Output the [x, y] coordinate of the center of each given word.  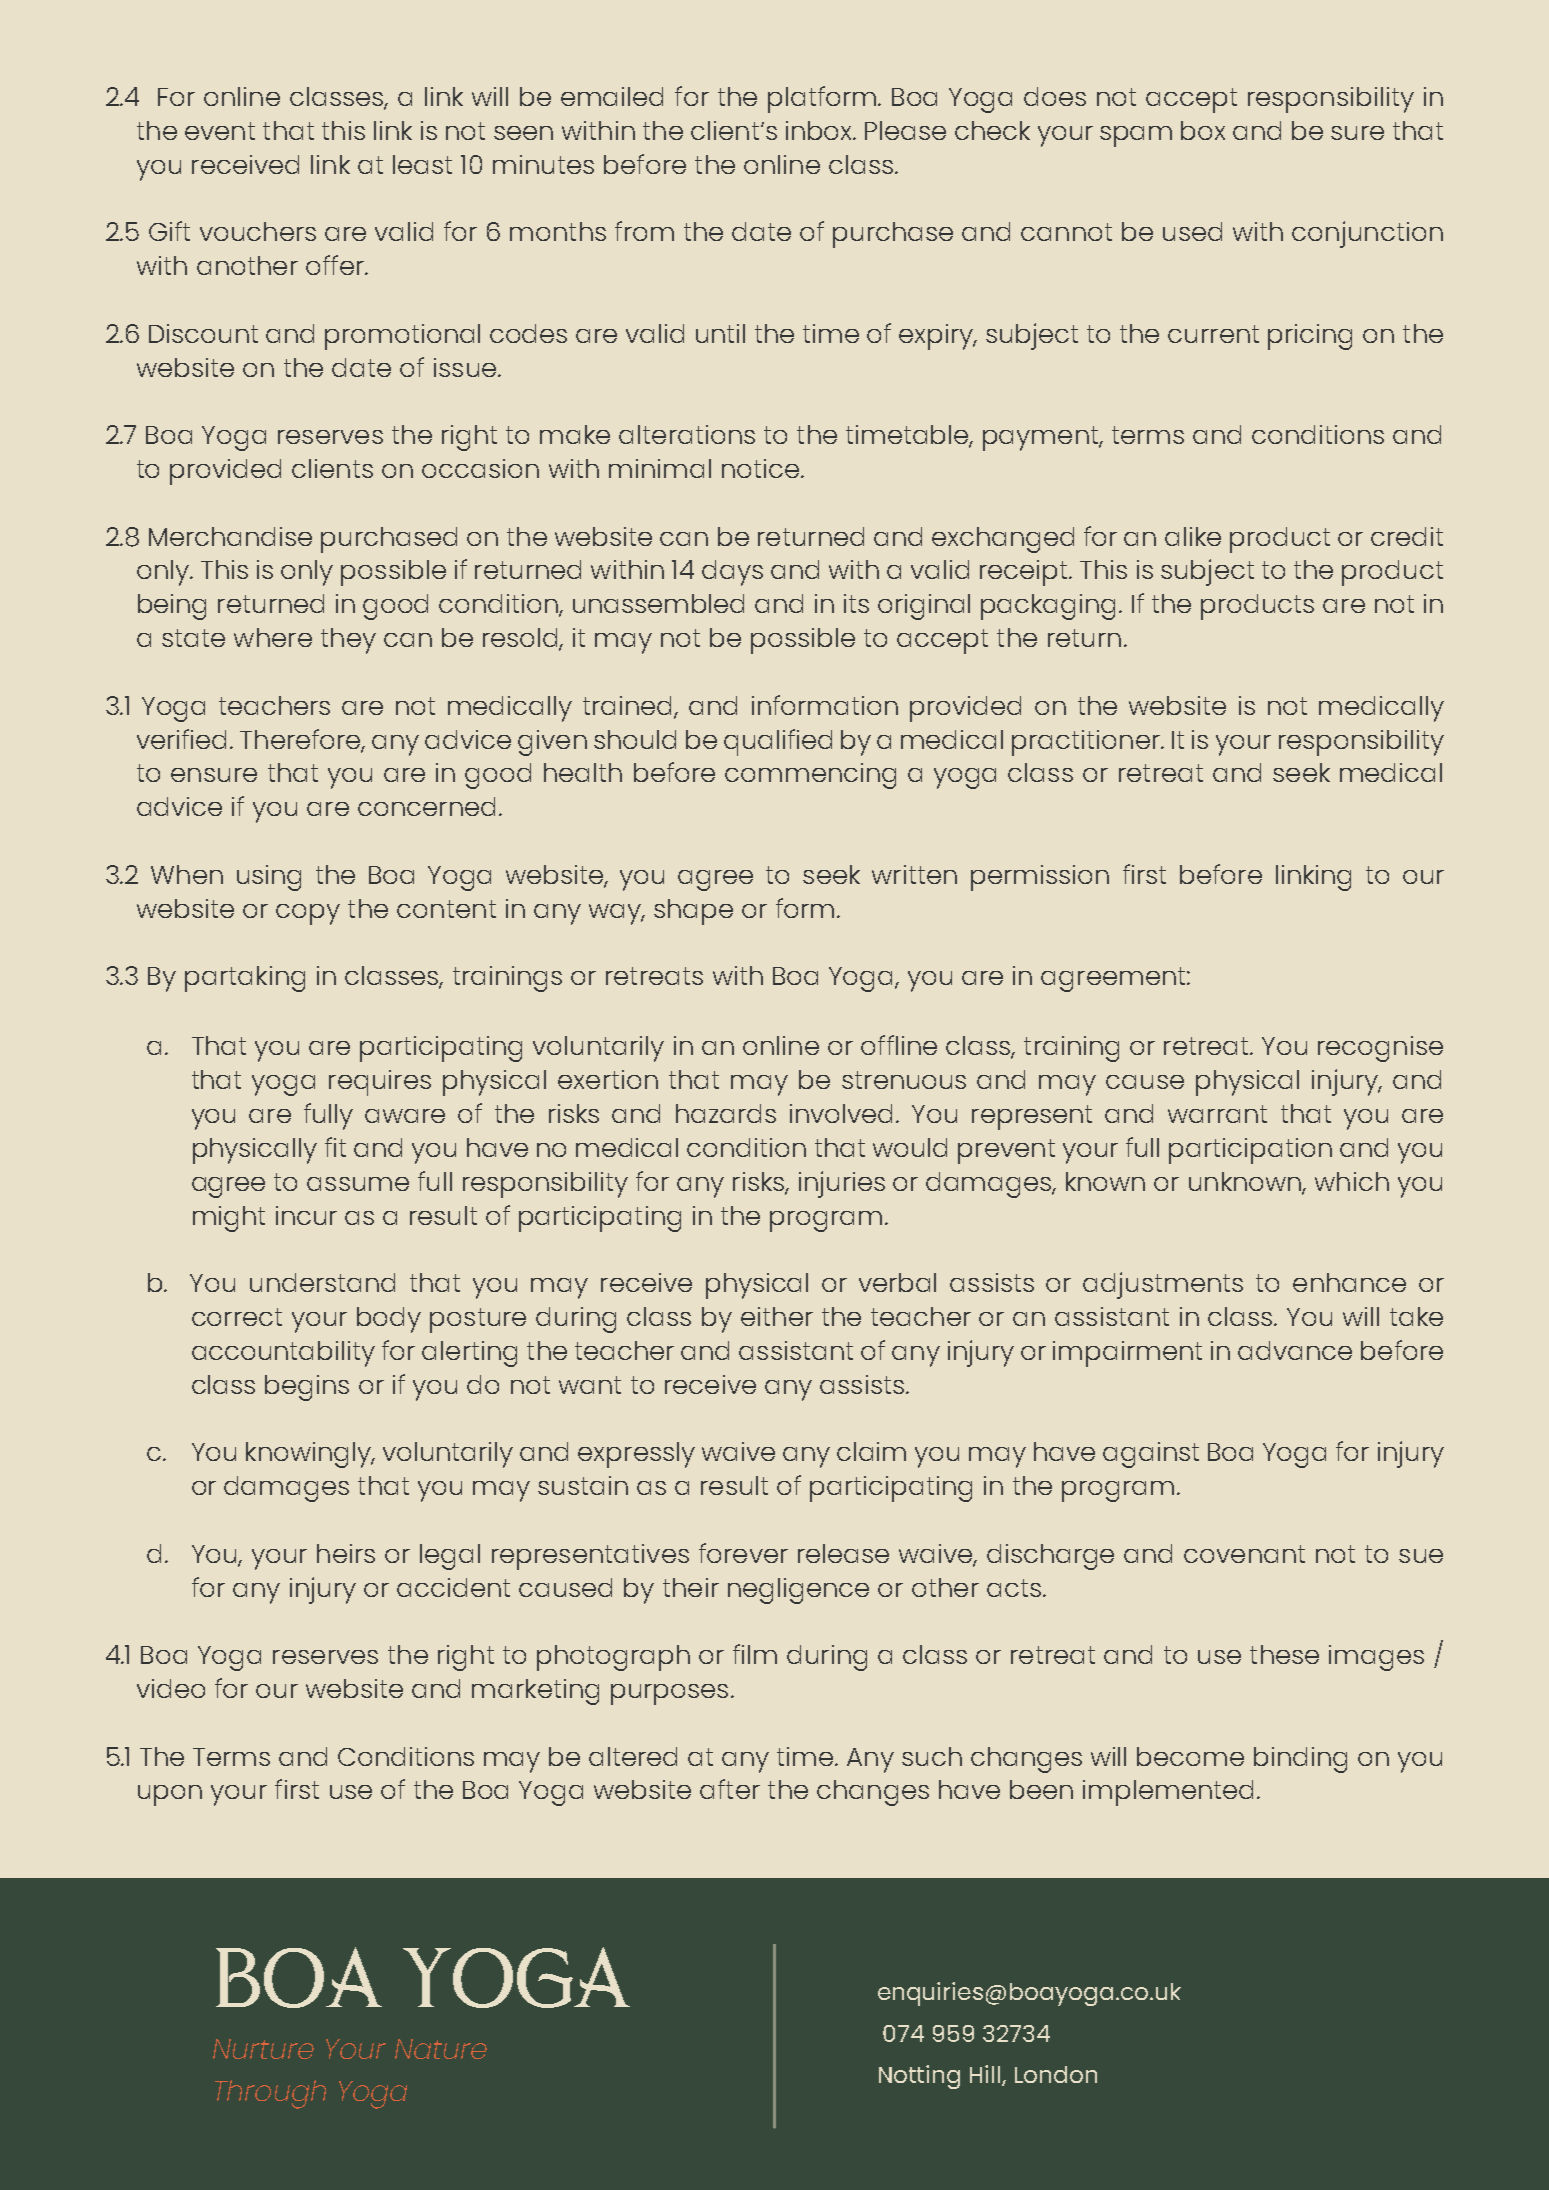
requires [380, 1083]
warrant [1217, 1114]
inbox [820, 130]
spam [1136, 136]
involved [841, 1113]
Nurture [263, 2049]
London [1056, 2074]
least [422, 164]
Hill [986, 2075]
